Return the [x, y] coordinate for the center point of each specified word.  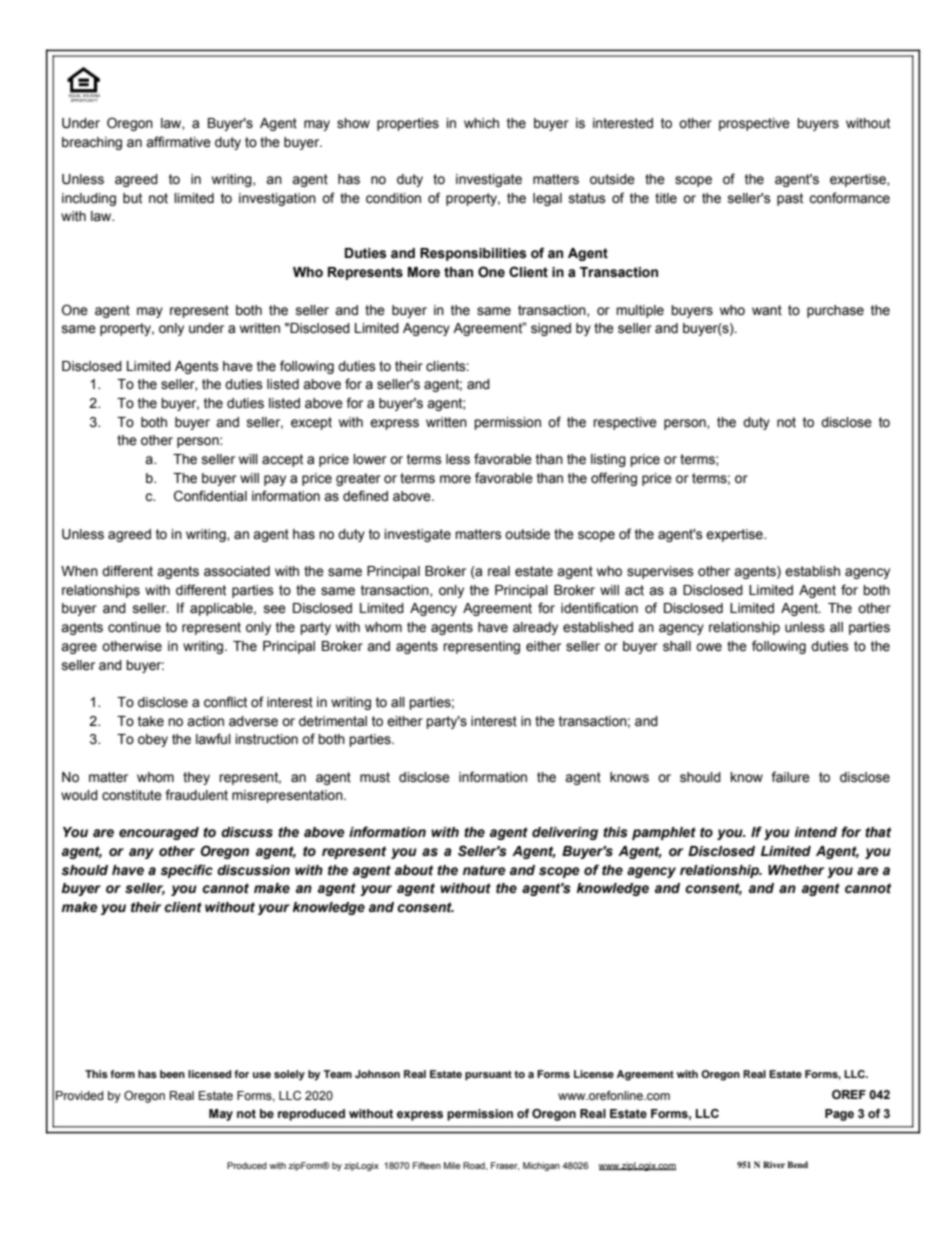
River [774, 1164]
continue [134, 627]
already [535, 628]
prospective [754, 124]
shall [677, 646]
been [172, 1074]
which [481, 123]
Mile [452, 1165]
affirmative [178, 142]
